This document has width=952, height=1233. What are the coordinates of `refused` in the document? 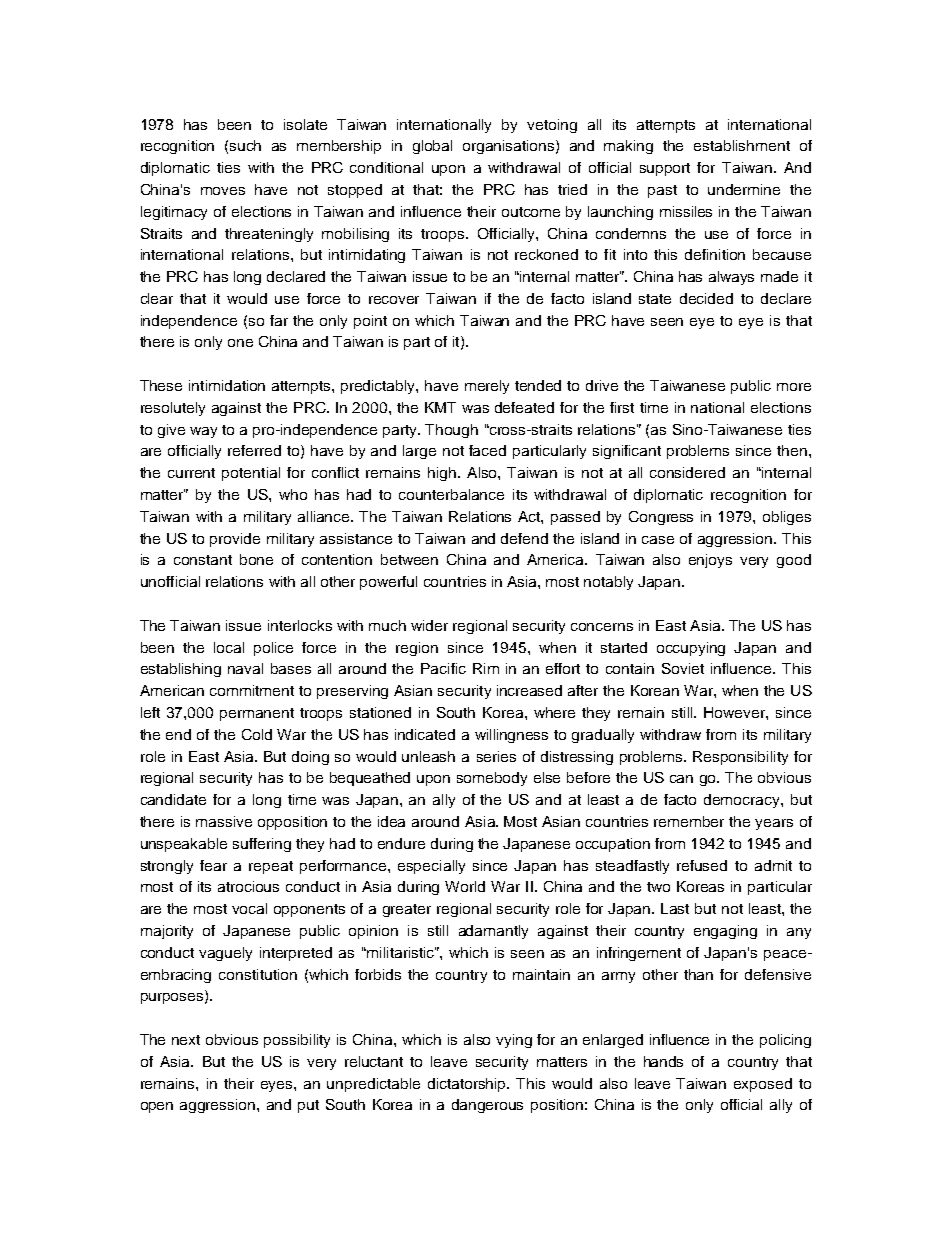 It's located at (702, 865).
